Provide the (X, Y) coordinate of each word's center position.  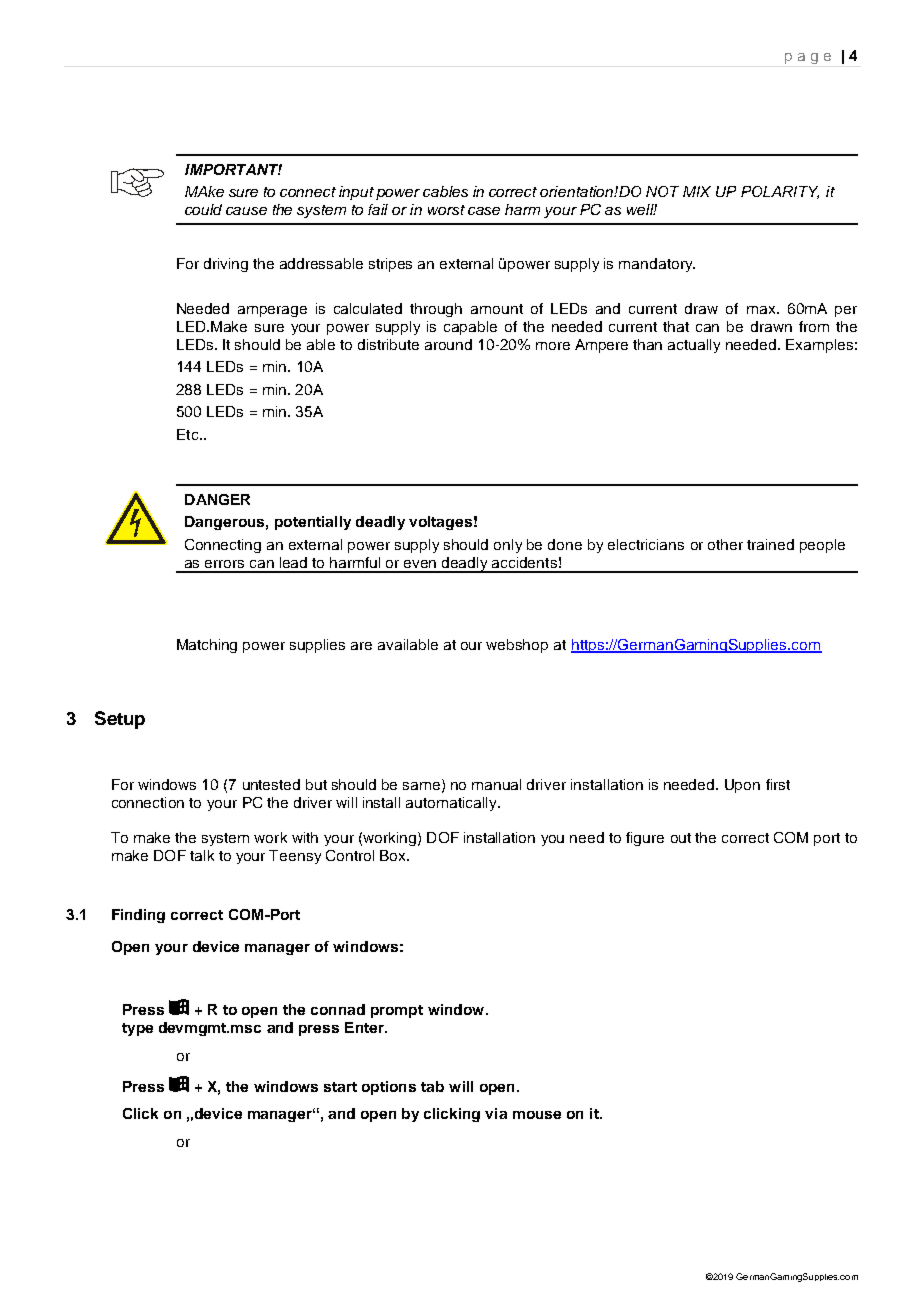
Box (394, 855)
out (681, 838)
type (137, 1029)
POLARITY (780, 192)
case (484, 211)
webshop (517, 646)
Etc (189, 434)
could (203, 209)
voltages (440, 523)
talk (202, 855)
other (725, 544)
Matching (207, 646)
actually (694, 346)
